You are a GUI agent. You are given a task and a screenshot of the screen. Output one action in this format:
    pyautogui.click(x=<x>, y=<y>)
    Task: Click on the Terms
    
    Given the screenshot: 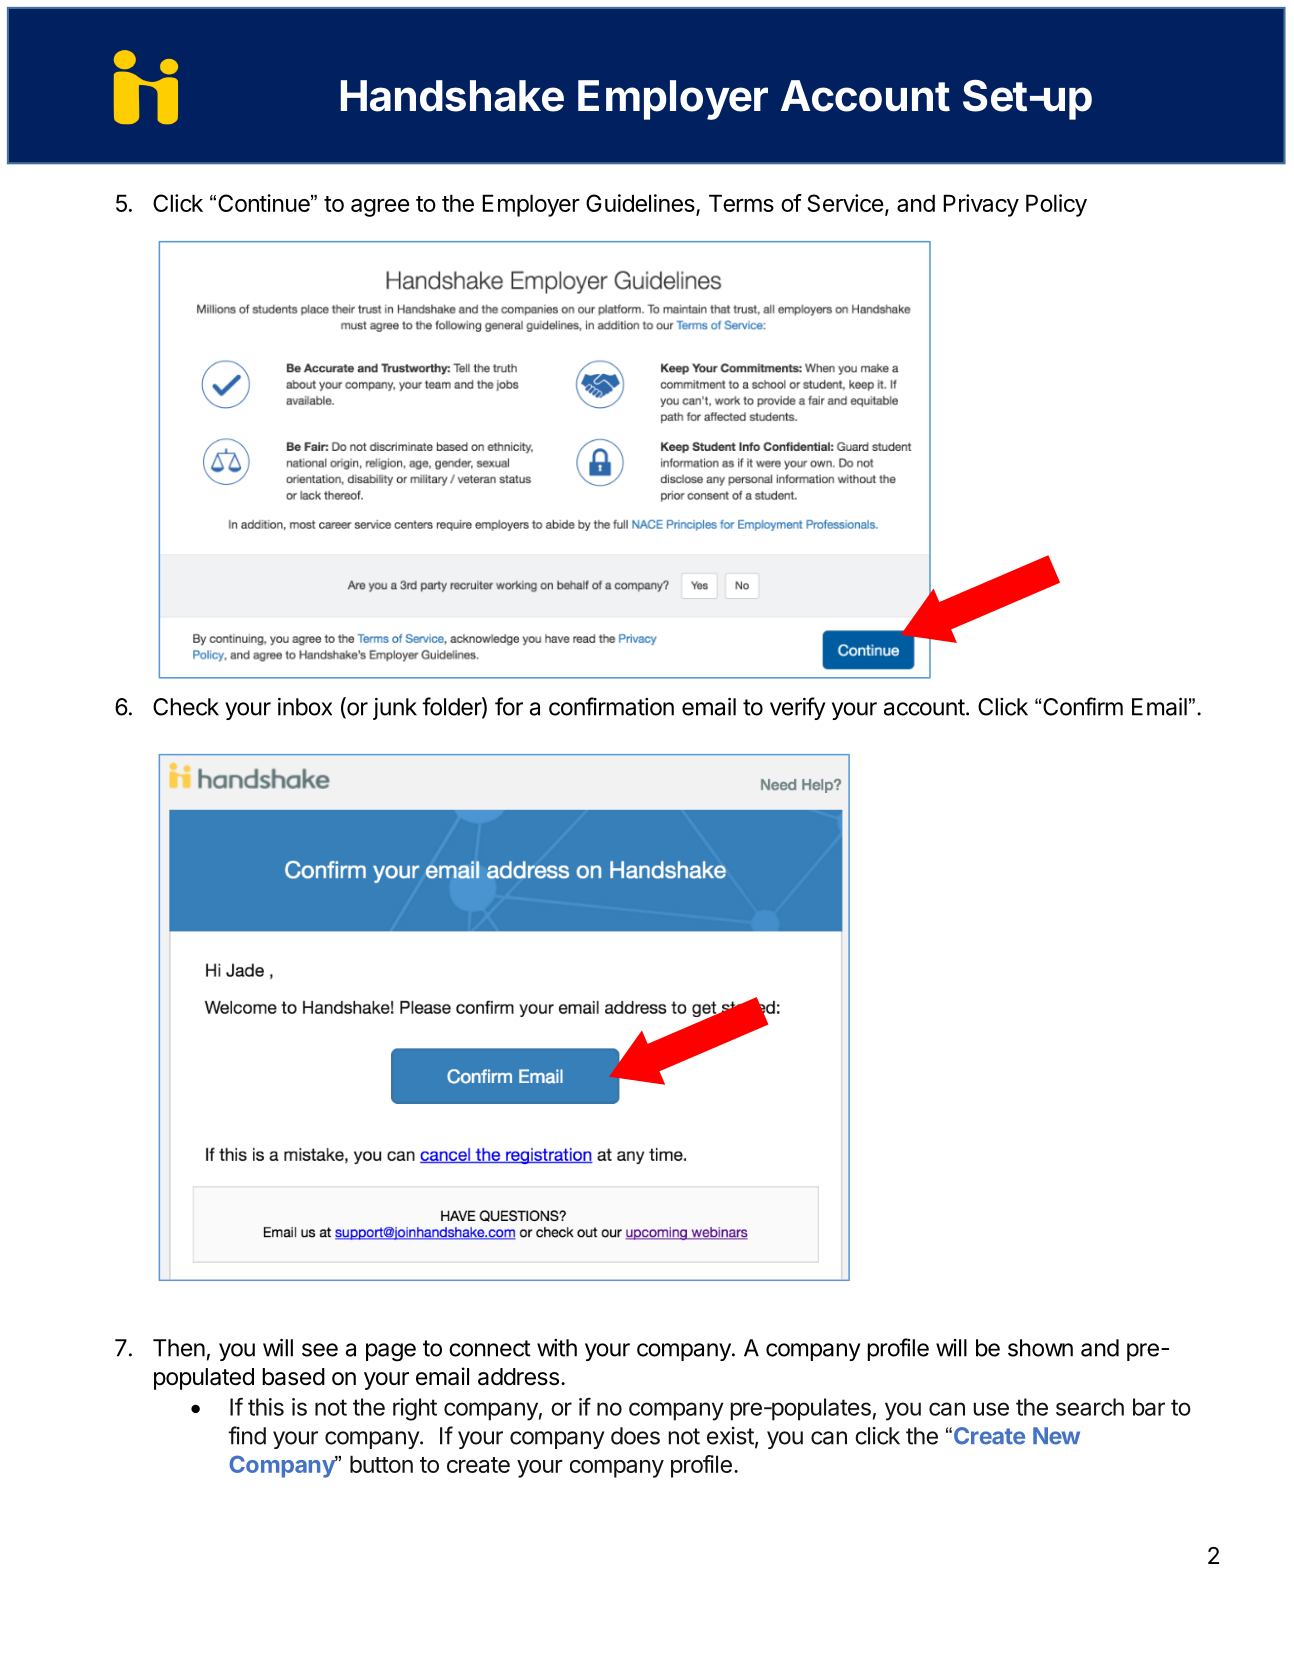 What is the action you would take?
    pyautogui.click(x=741, y=203)
